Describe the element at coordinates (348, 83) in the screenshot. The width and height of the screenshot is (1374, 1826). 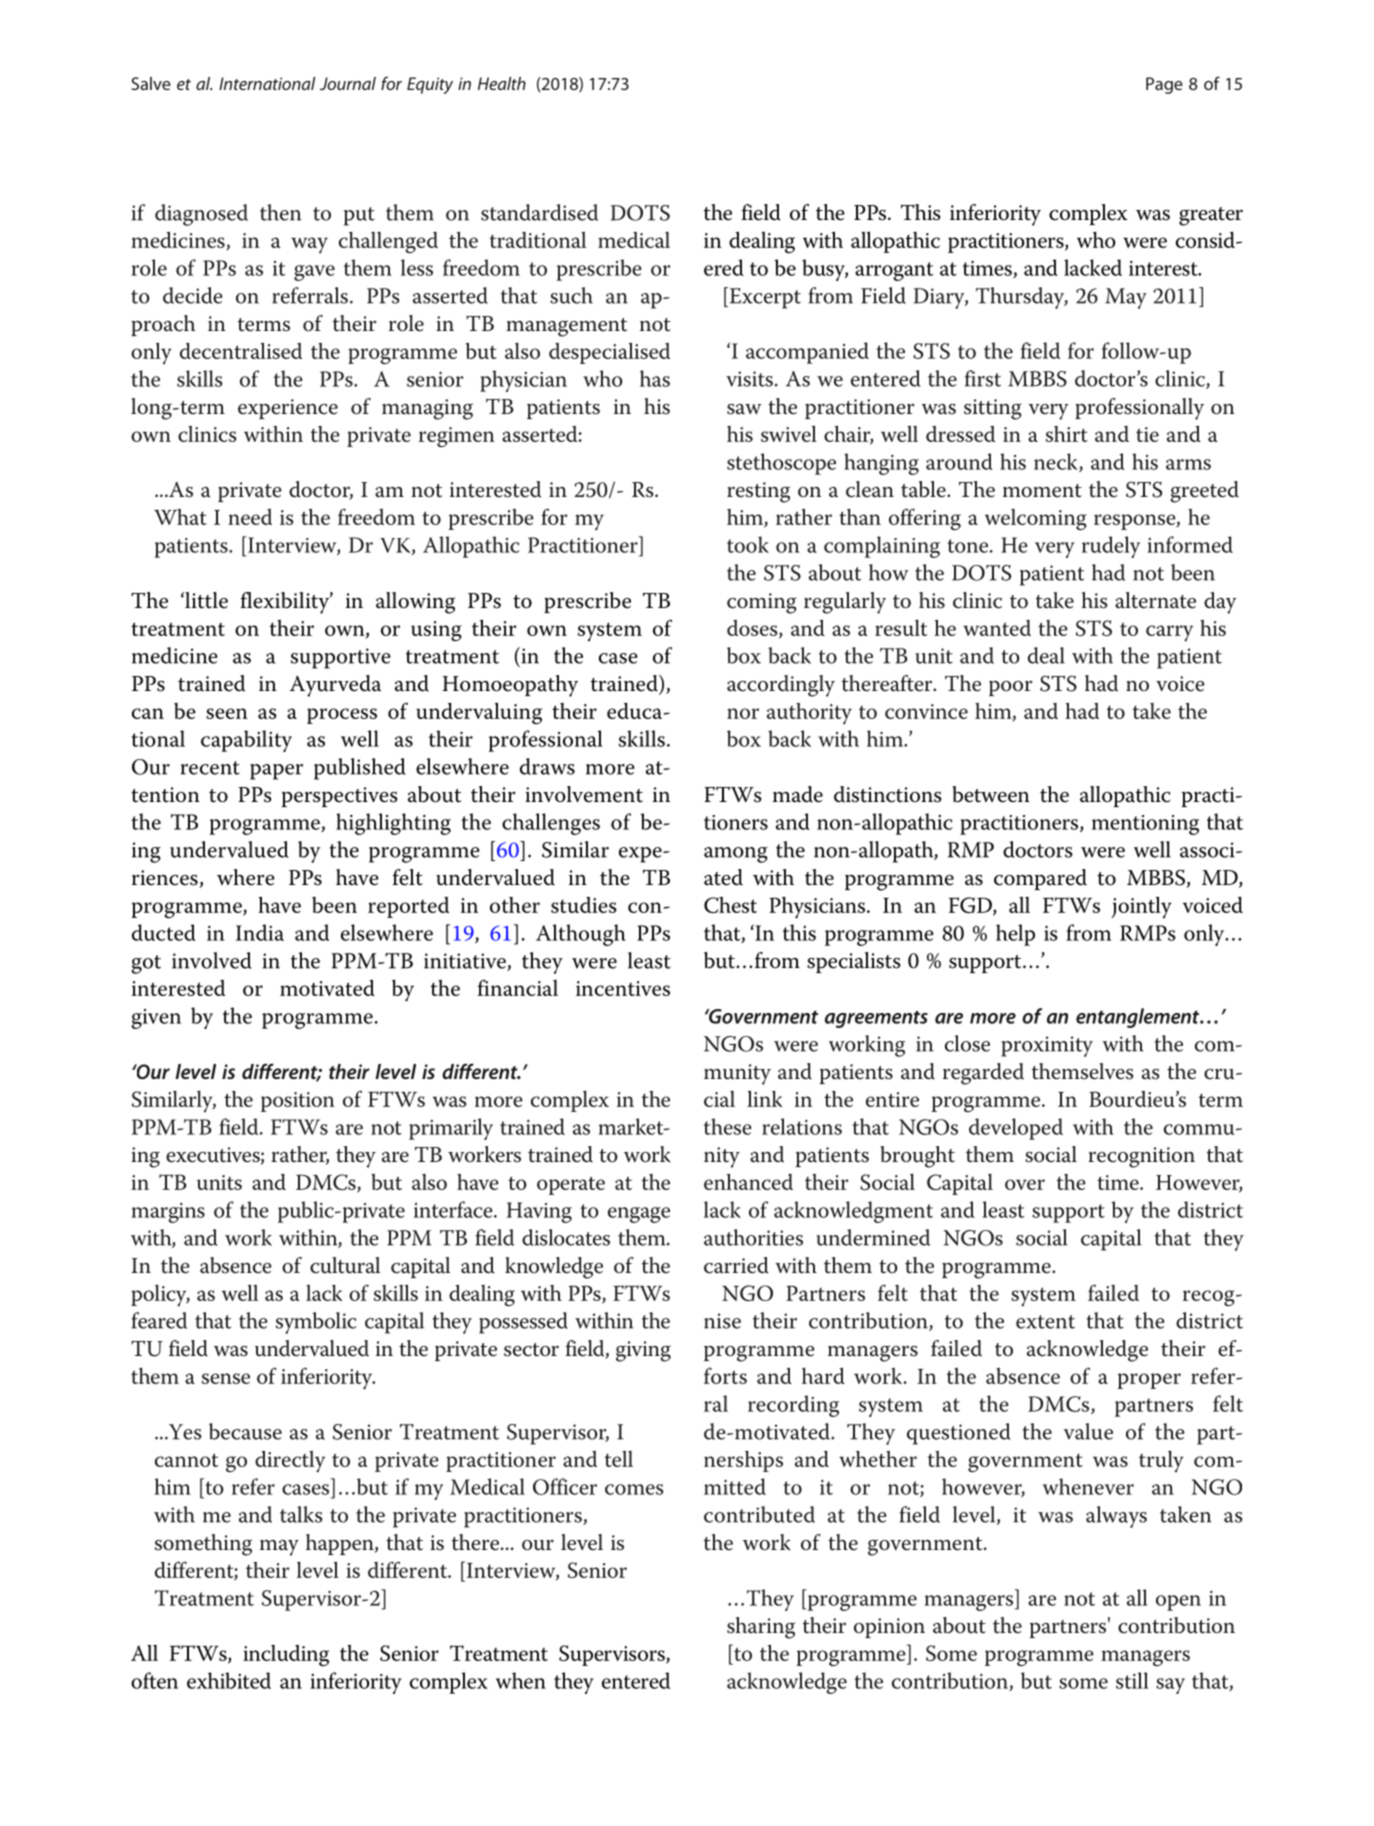
I see `Journal` at that location.
